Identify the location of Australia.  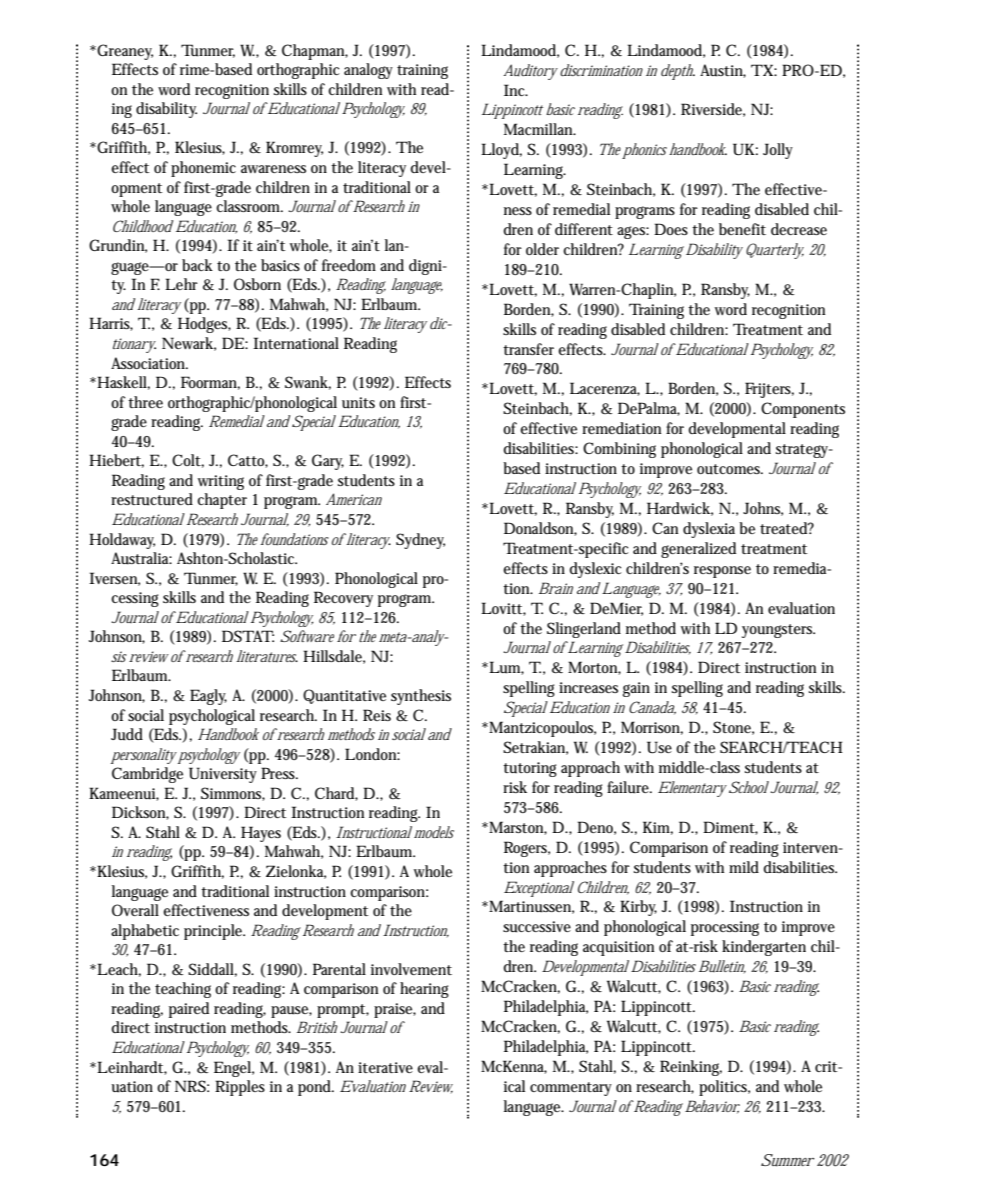
(141, 558).
